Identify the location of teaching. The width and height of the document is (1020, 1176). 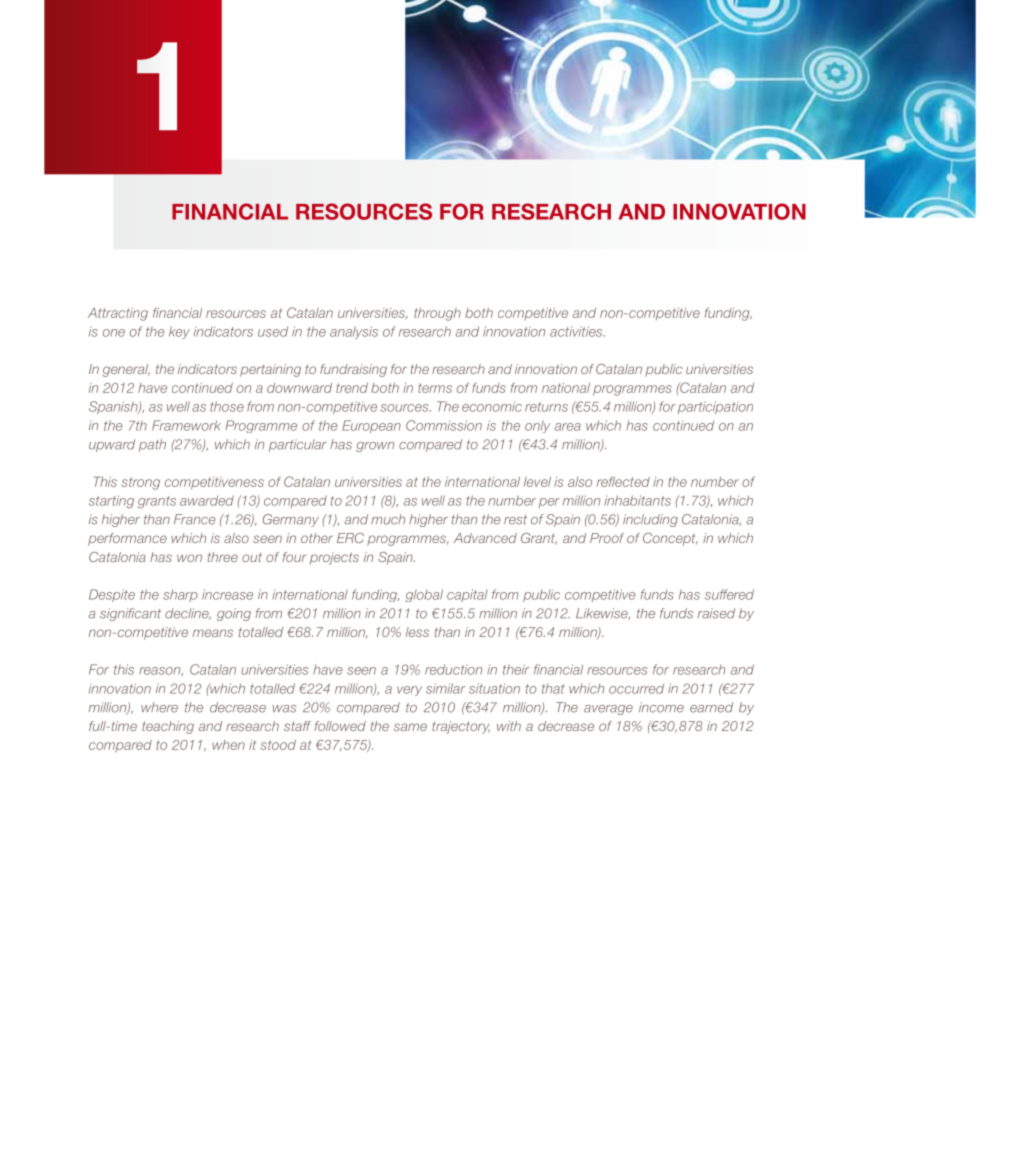
(168, 727).
